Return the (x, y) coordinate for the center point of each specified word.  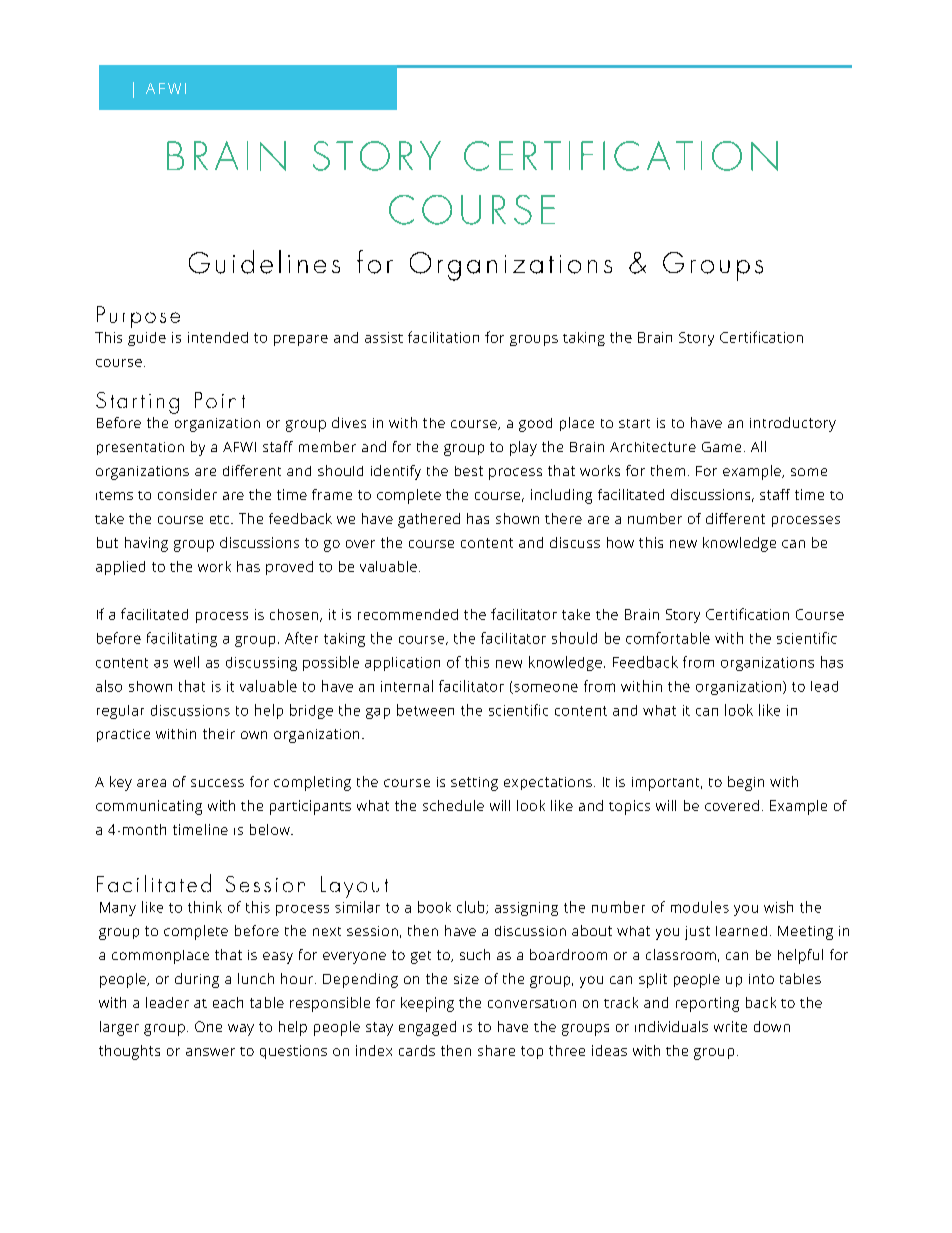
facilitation (443, 337)
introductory (793, 424)
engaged (427, 1028)
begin (746, 783)
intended (218, 337)
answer (210, 1052)
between (425, 710)
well (186, 662)
